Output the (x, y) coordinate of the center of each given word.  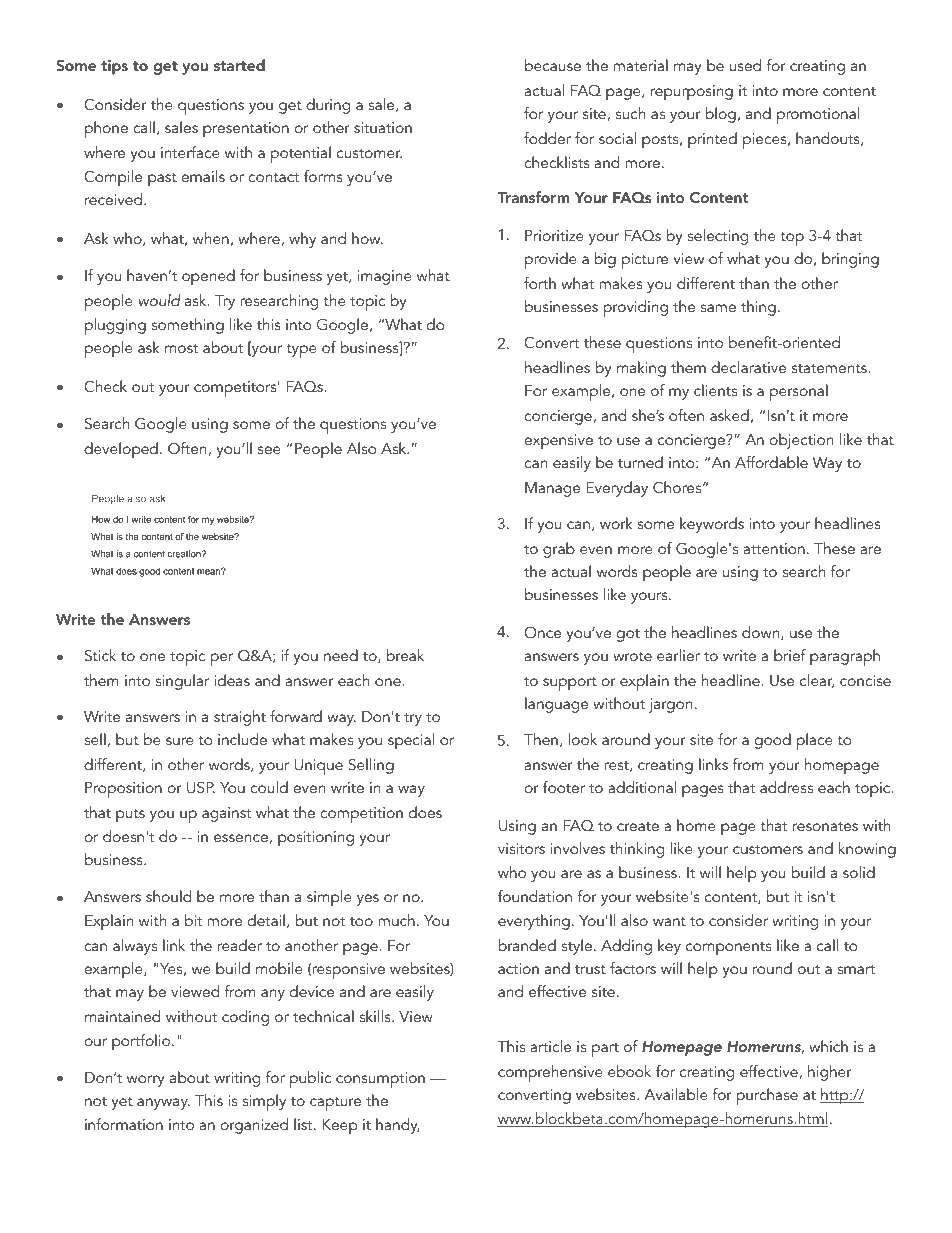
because (553, 65)
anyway (163, 1104)
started (239, 65)
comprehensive (550, 1073)
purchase (767, 1096)
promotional (818, 115)
